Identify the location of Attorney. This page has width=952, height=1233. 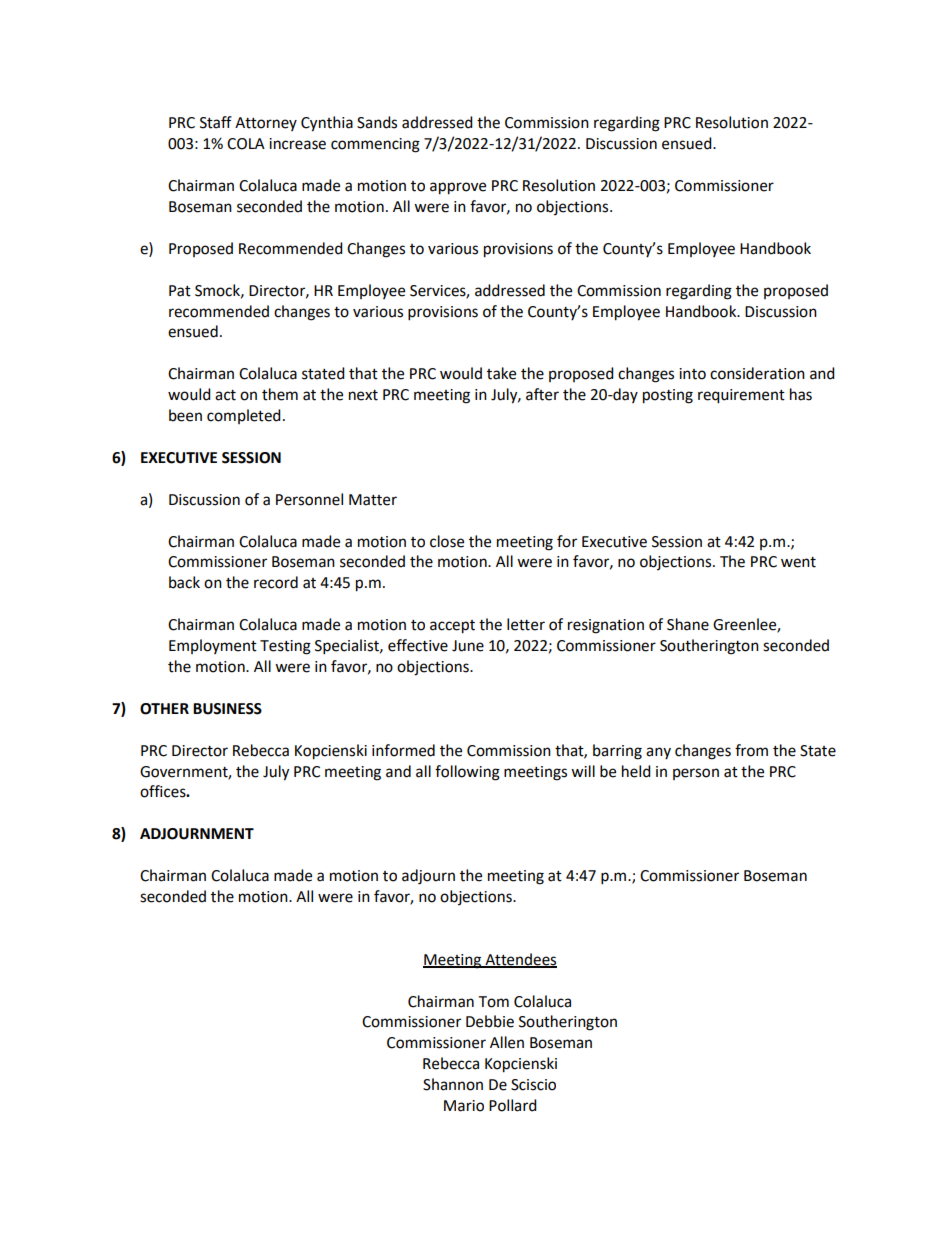
(266, 124).
